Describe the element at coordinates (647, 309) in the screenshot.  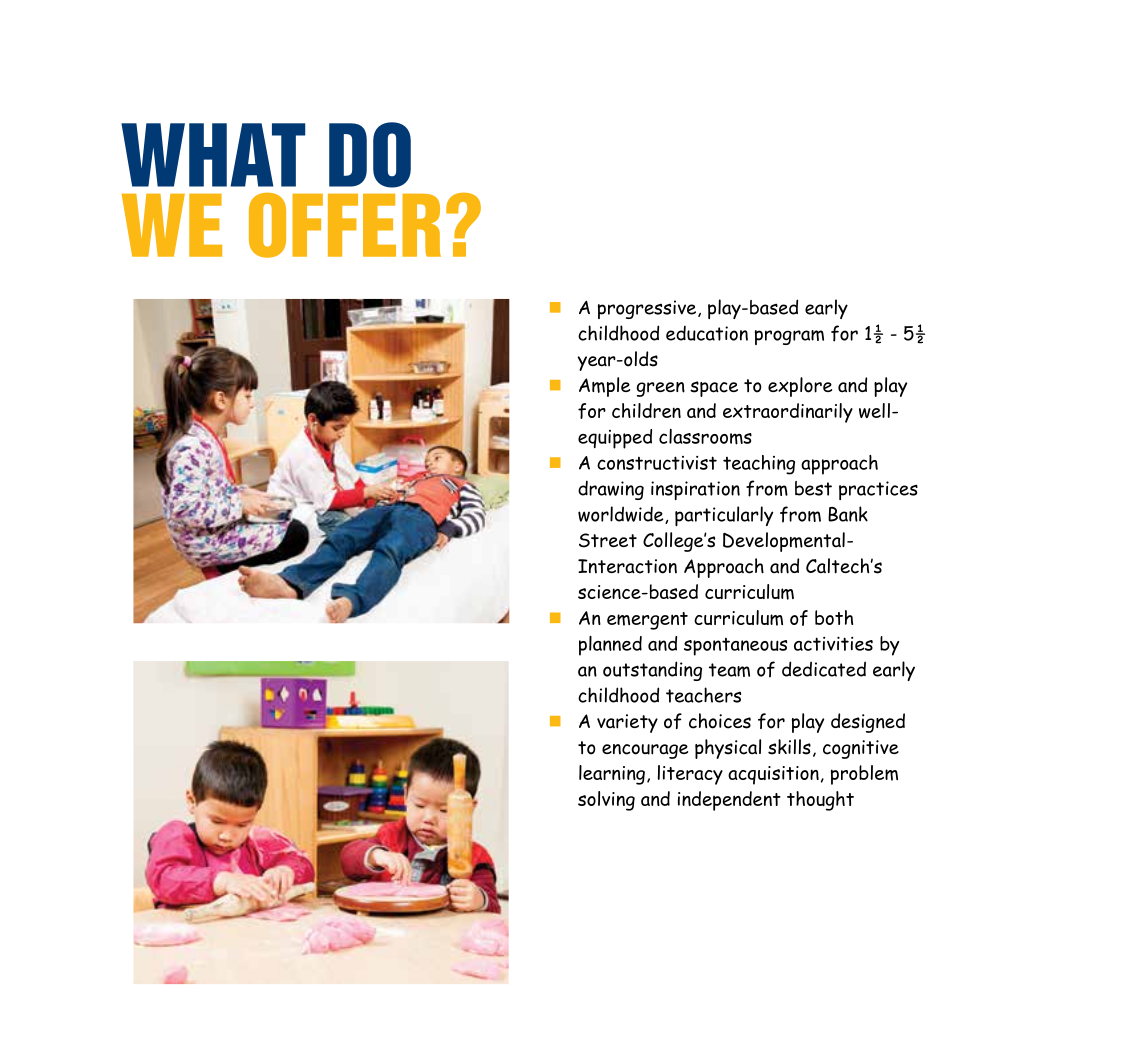
I see `progressive` at that location.
